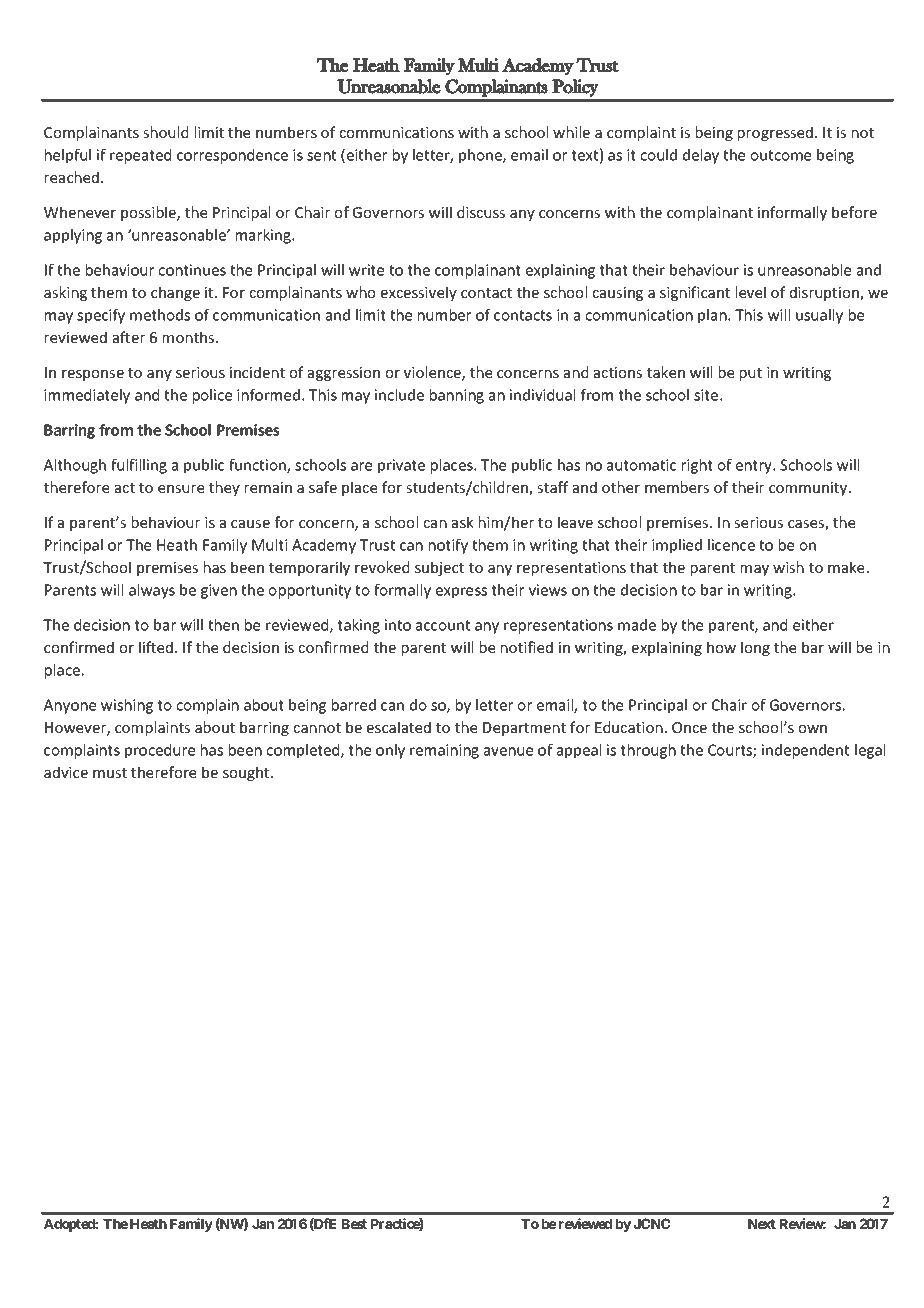  Describe the element at coordinates (755, 648) in the document. I see `long` at that location.
